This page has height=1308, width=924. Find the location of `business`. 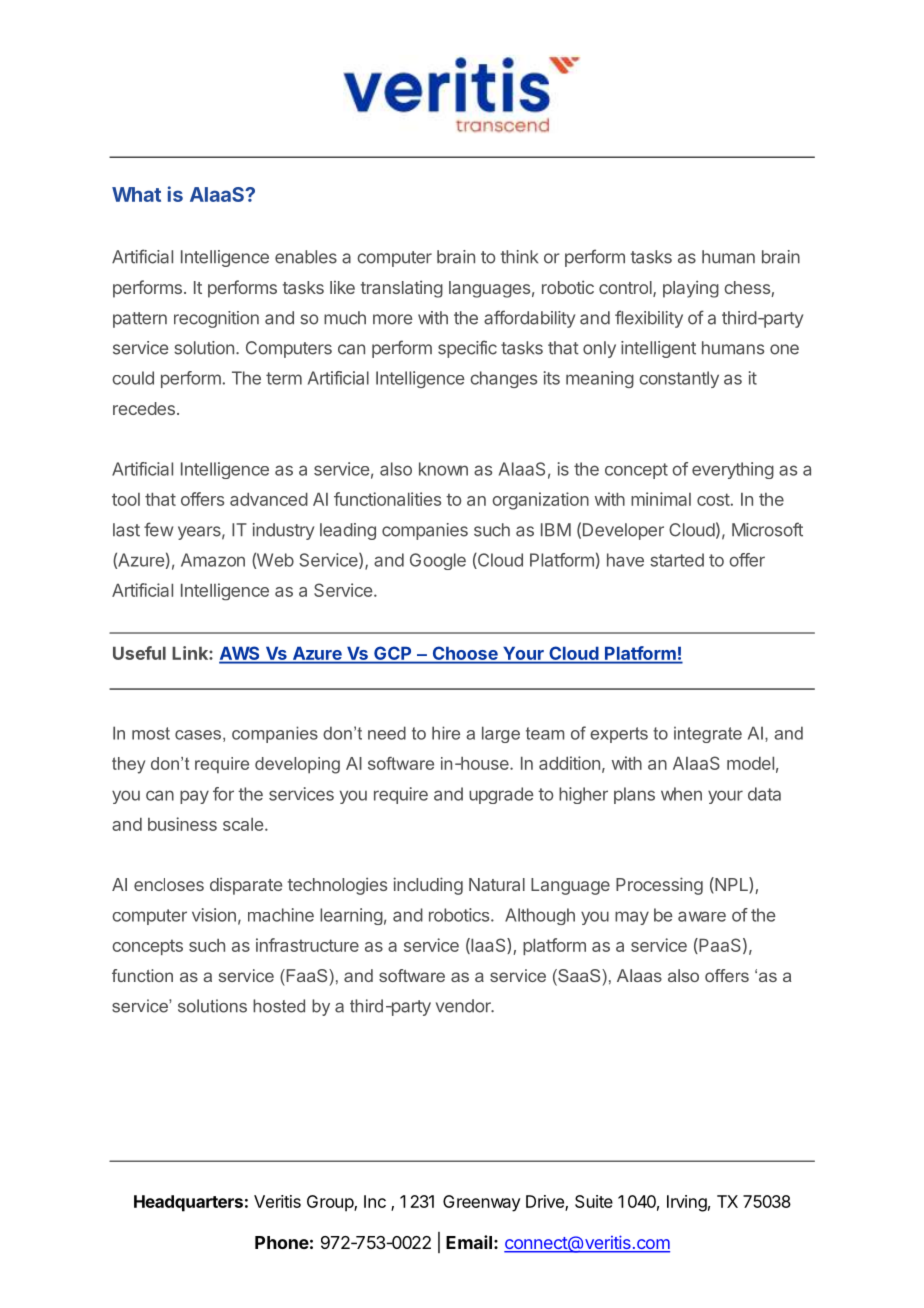

business is located at coordinates (182, 824).
